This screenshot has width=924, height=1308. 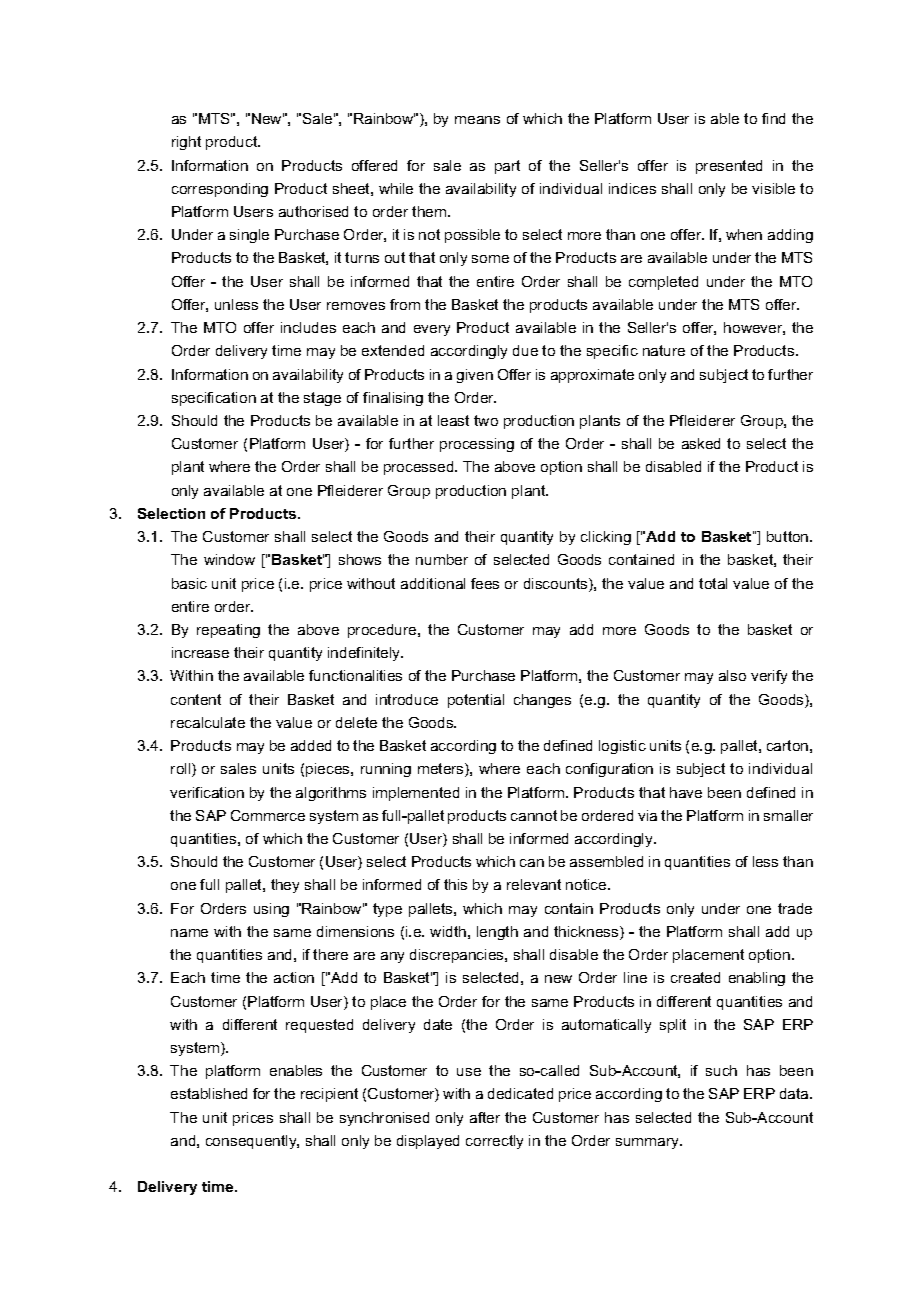 What do you see at coordinates (220, 190) in the screenshot?
I see `corresponding` at bounding box center [220, 190].
